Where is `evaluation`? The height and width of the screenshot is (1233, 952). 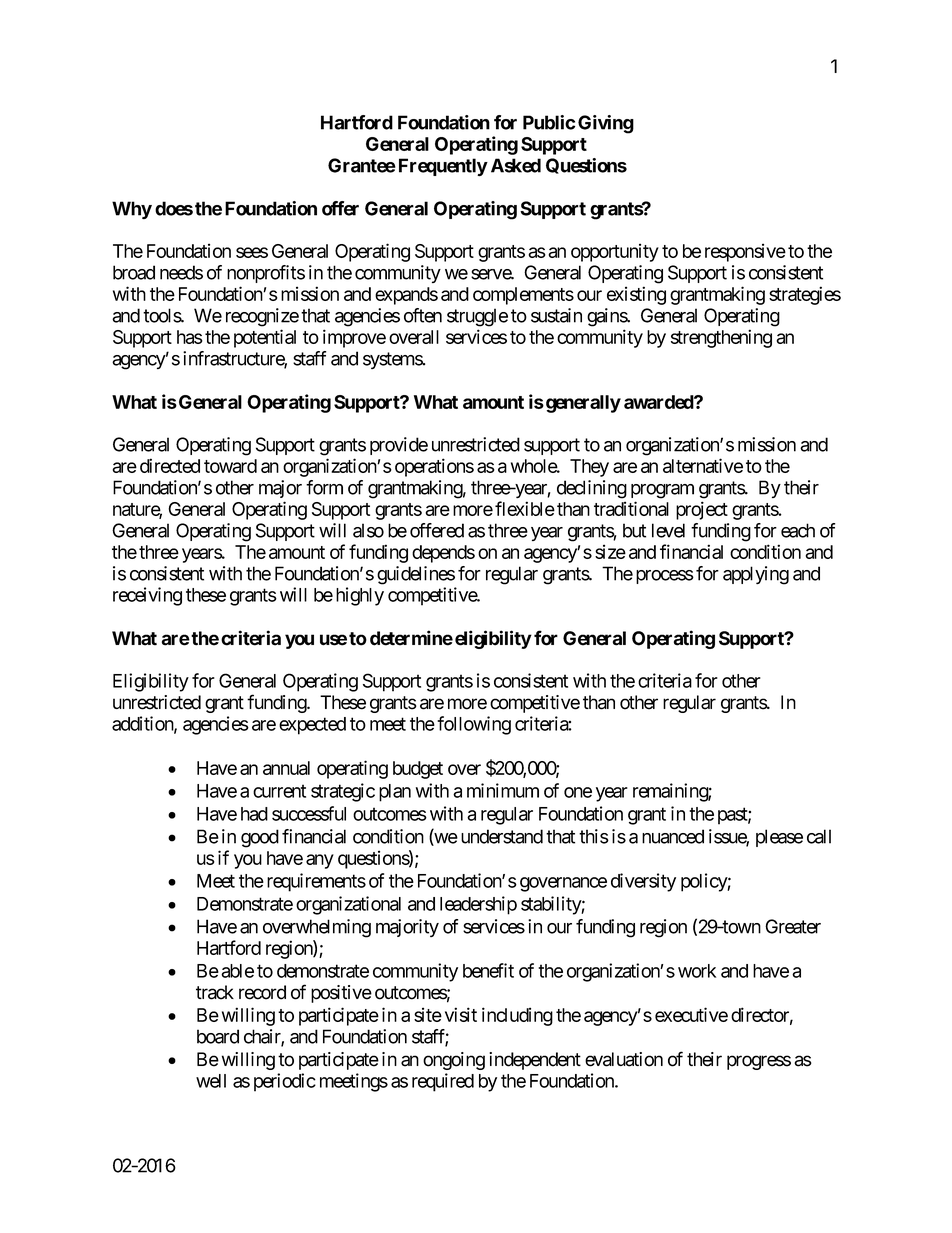 evaluation is located at coordinates (624, 1059).
